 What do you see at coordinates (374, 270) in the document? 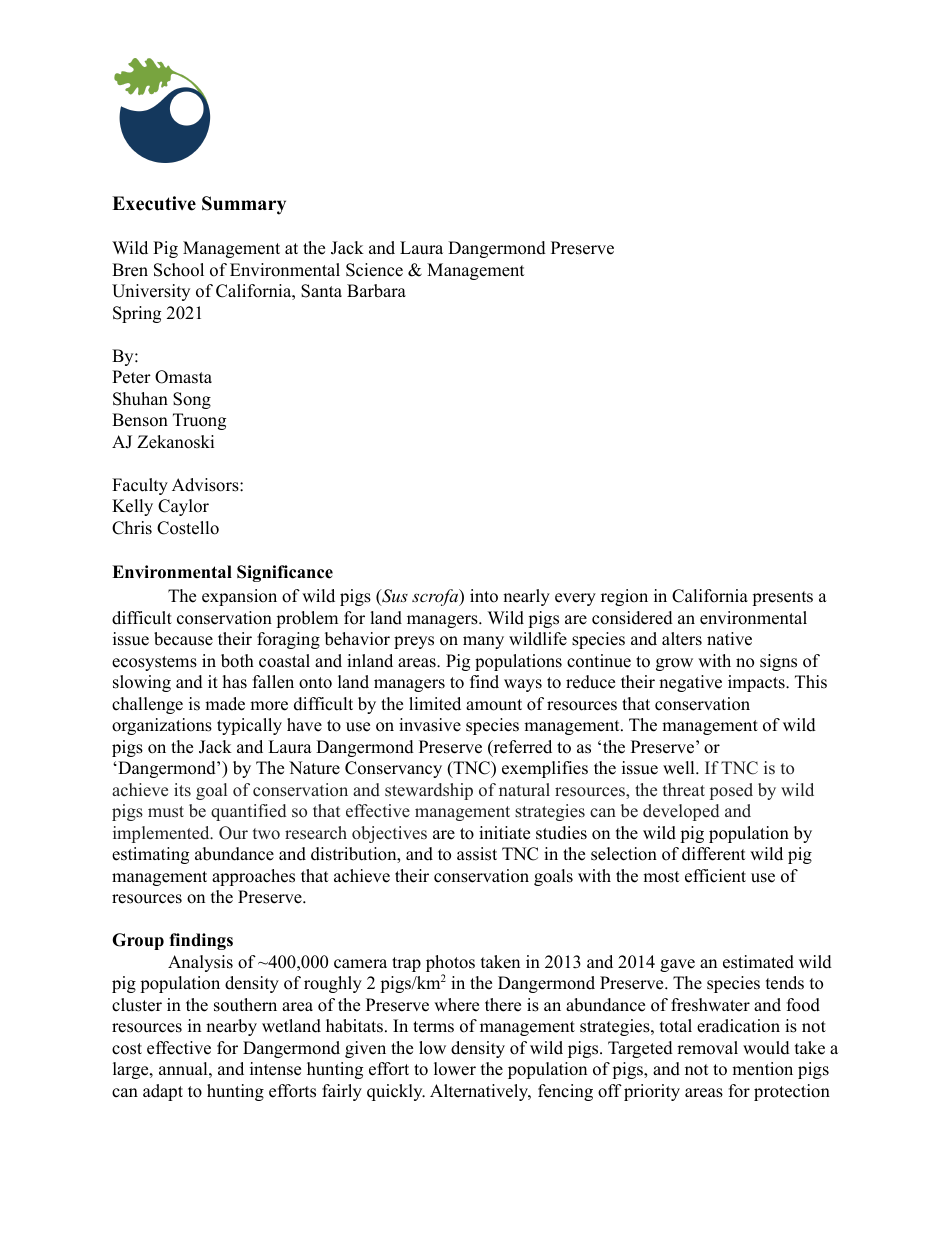
I see `Science` at bounding box center [374, 270].
